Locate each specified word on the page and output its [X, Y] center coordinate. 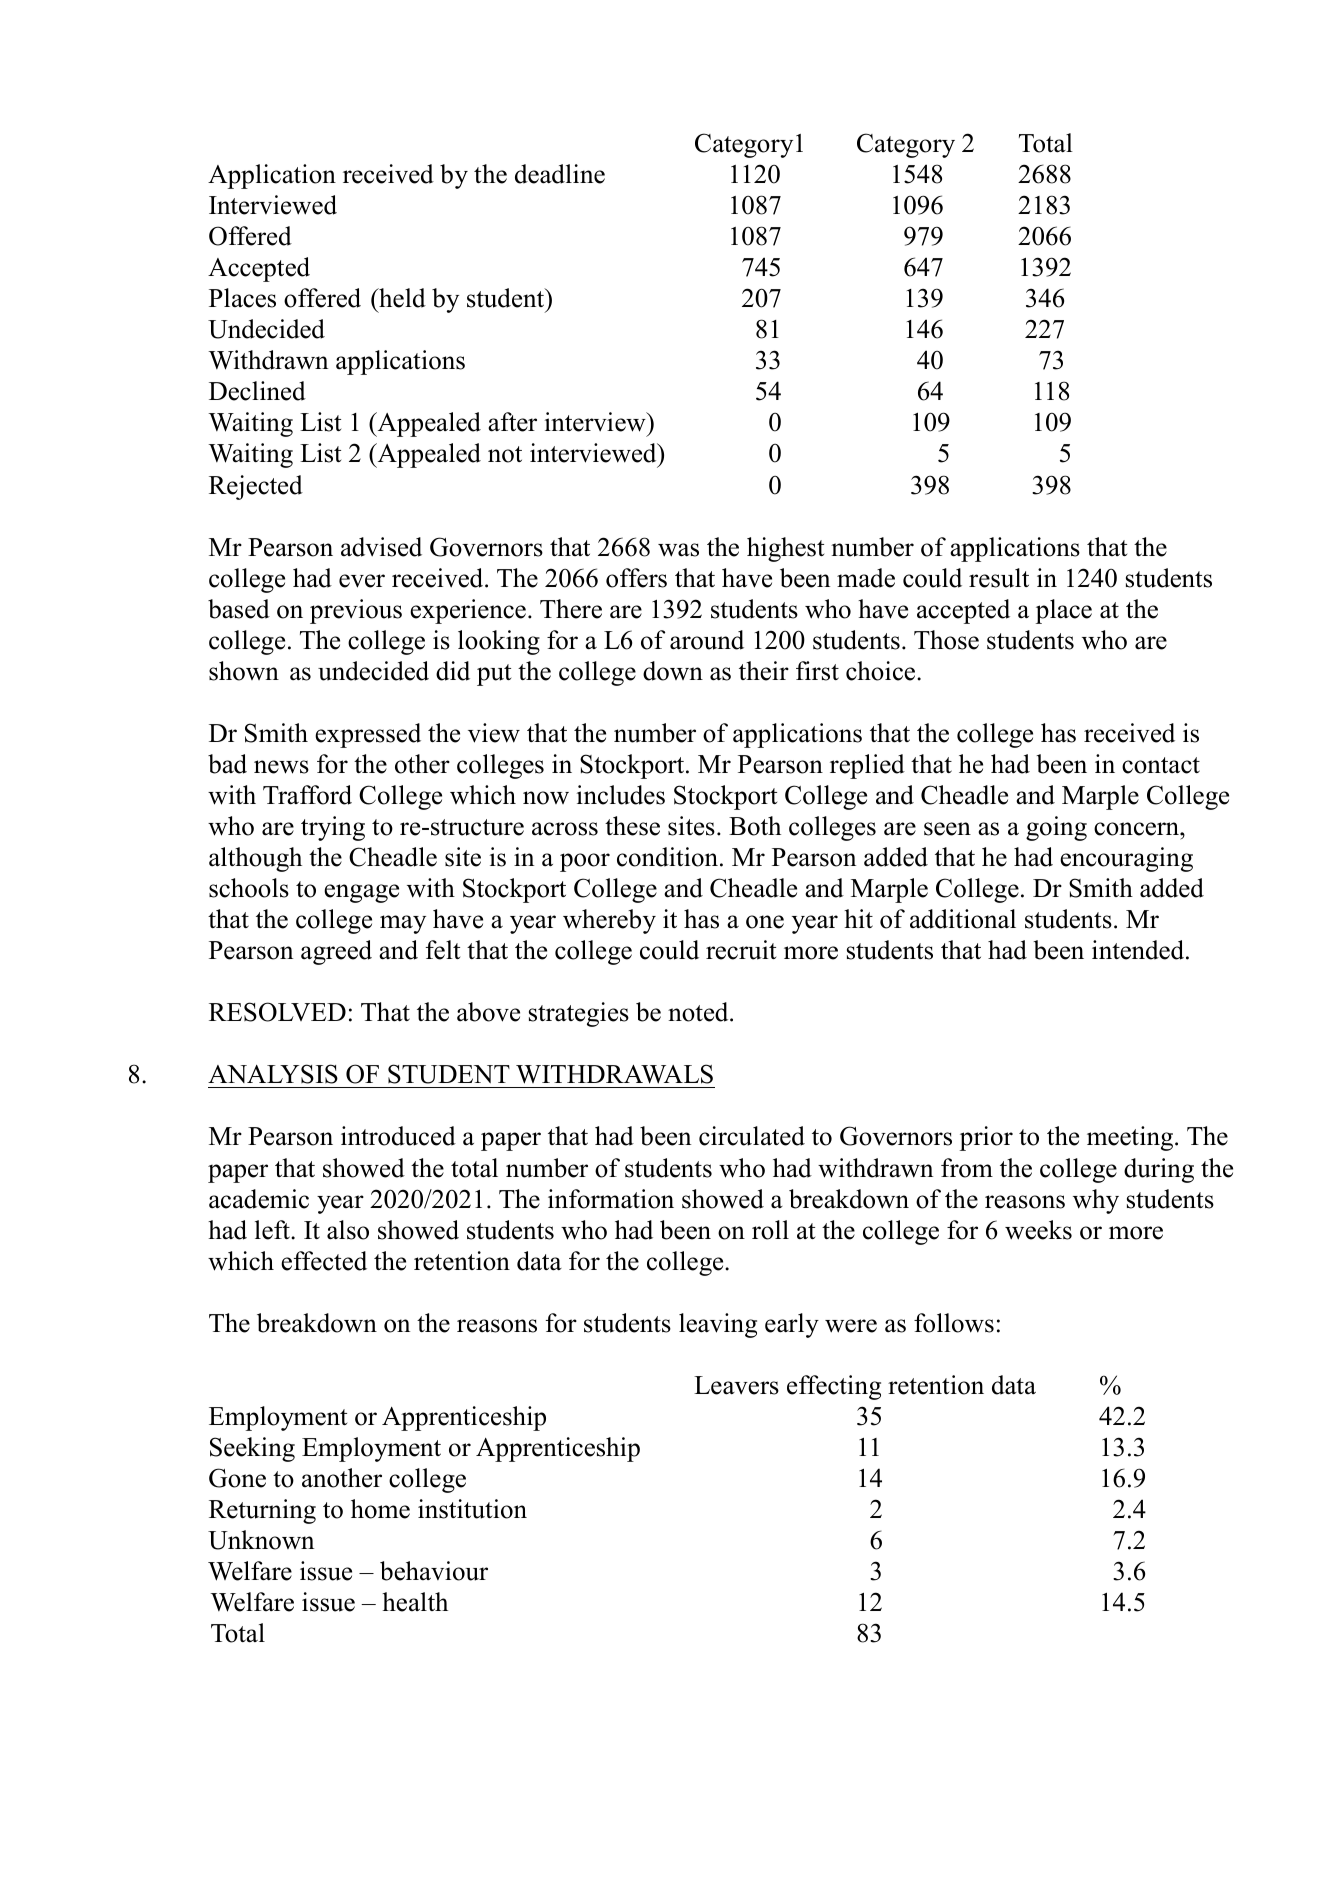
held [401, 298]
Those [946, 640]
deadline [560, 174]
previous [356, 611]
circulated [752, 1136]
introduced [398, 1136]
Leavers [736, 1385]
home [380, 1509]
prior [986, 1138]
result [999, 578]
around [707, 640]
